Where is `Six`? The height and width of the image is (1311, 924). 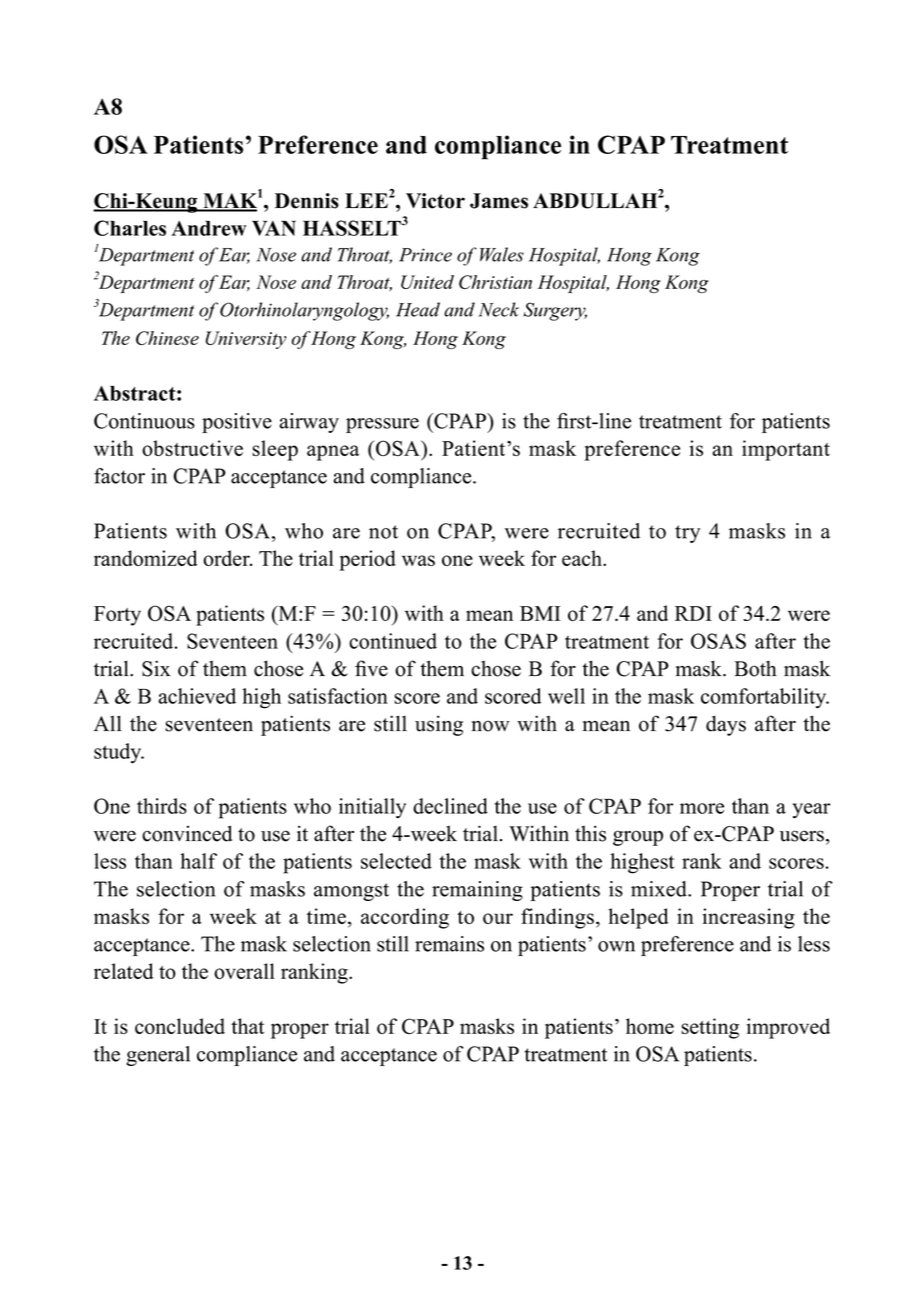 Six is located at coordinates (156, 668).
